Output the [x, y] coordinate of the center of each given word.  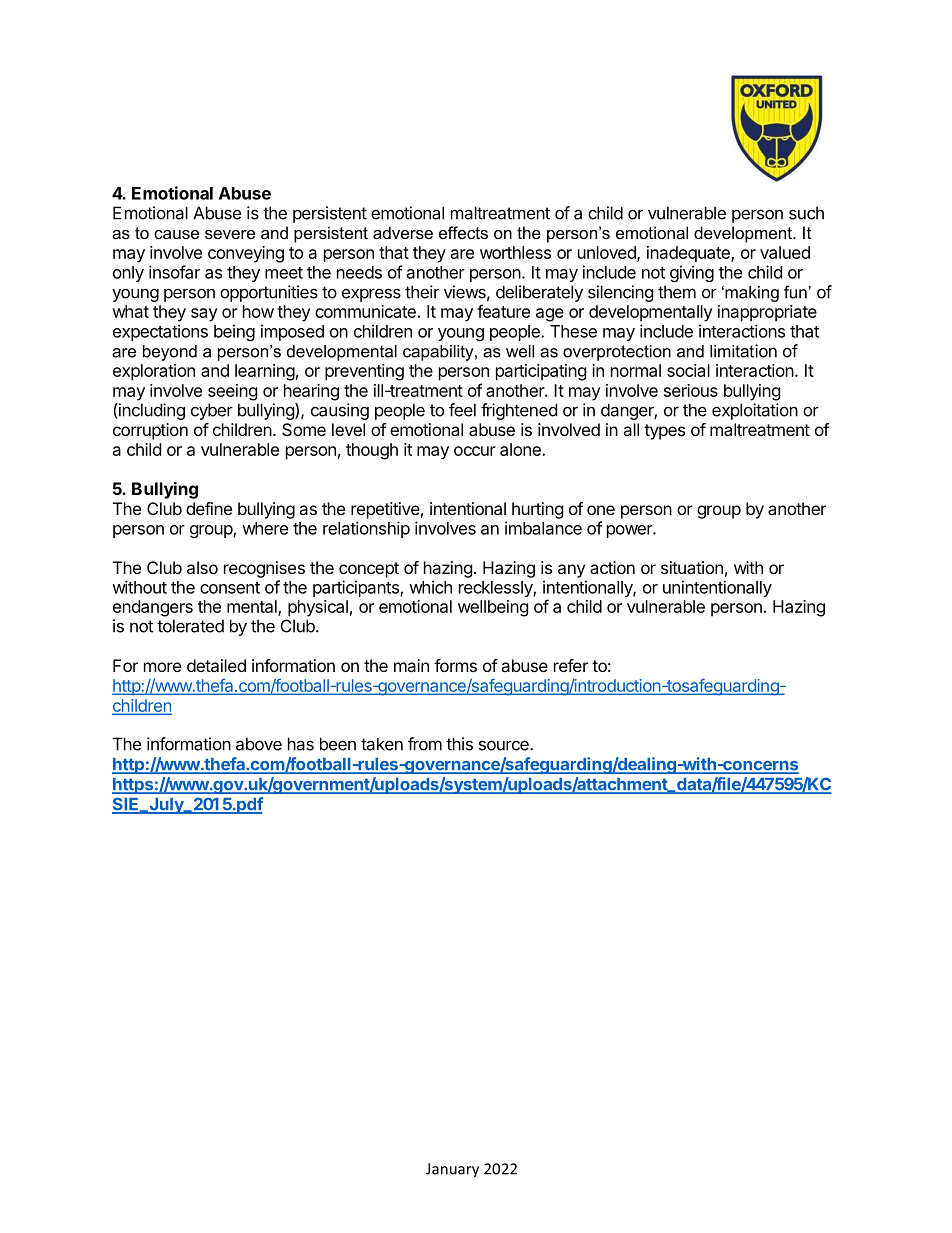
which [430, 587]
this [459, 744]
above [259, 744]
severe [230, 234]
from [425, 744]
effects [463, 232]
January [452, 1170]
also [202, 567]
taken [382, 744]
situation [692, 567]
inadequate [689, 254]
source [505, 745]
